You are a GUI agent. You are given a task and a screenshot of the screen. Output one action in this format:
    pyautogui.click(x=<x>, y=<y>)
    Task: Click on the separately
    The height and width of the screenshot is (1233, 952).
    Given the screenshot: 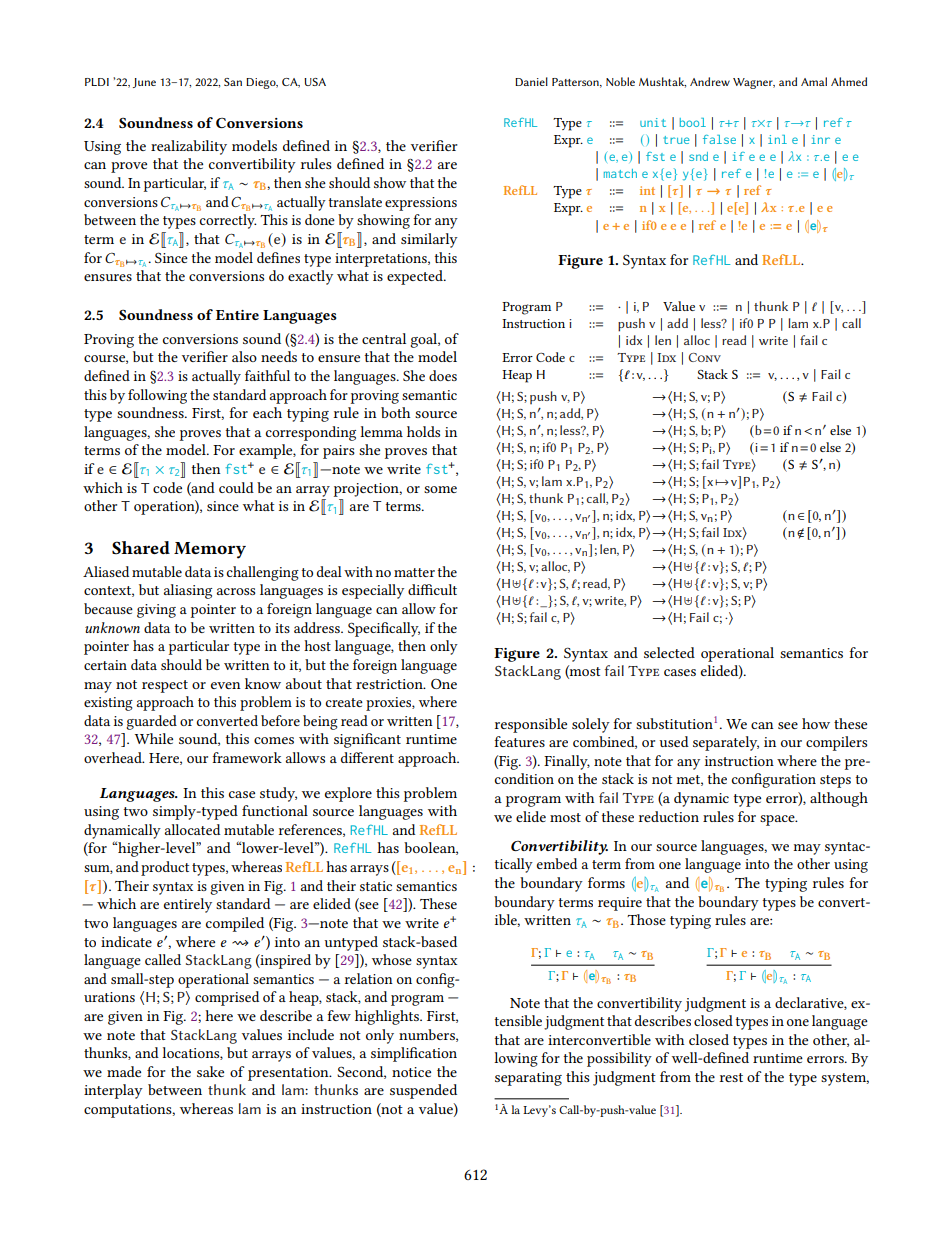 What is the action you would take?
    pyautogui.click(x=726, y=743)
